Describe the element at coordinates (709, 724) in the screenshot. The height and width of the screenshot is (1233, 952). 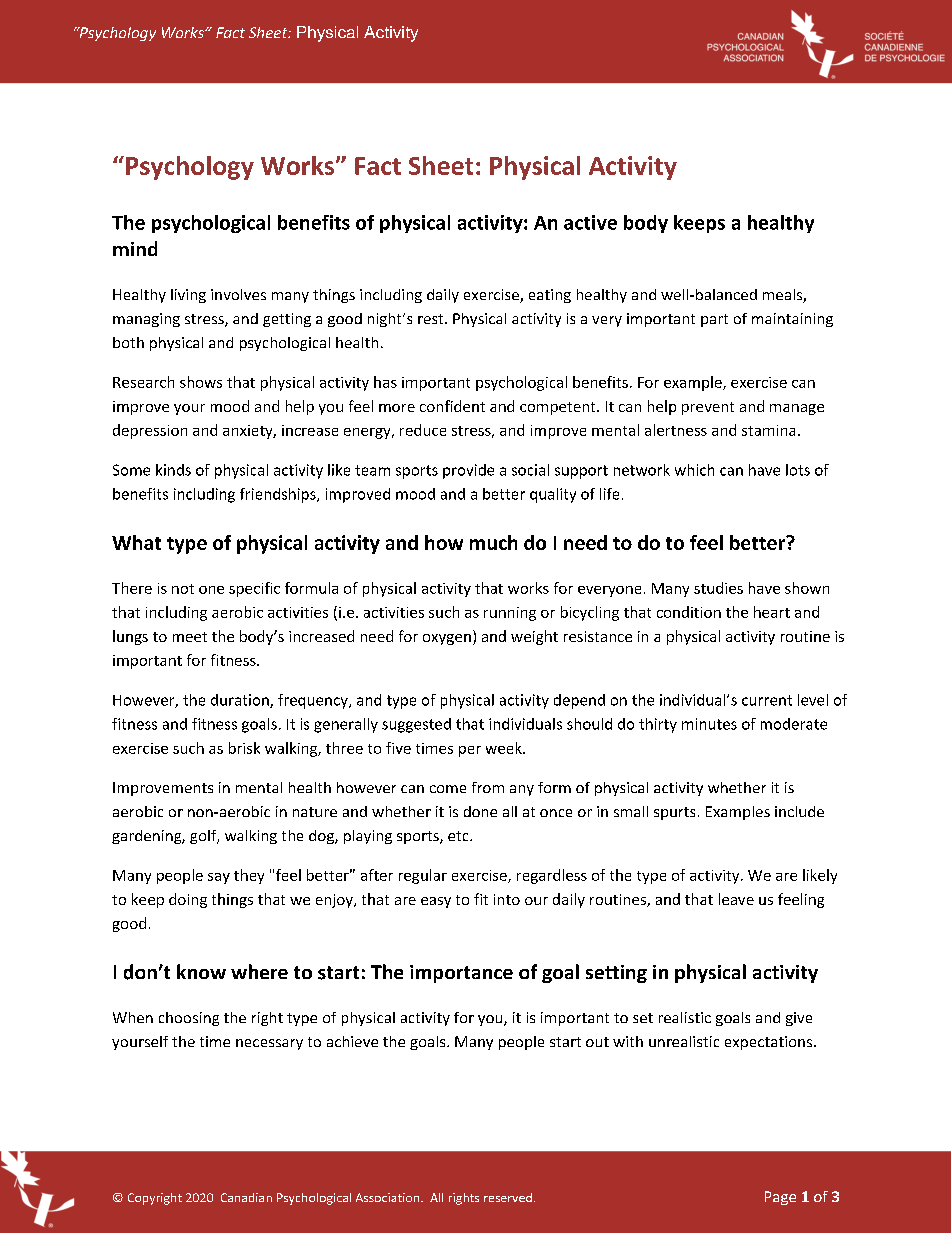
I see `minutes` at that location.
